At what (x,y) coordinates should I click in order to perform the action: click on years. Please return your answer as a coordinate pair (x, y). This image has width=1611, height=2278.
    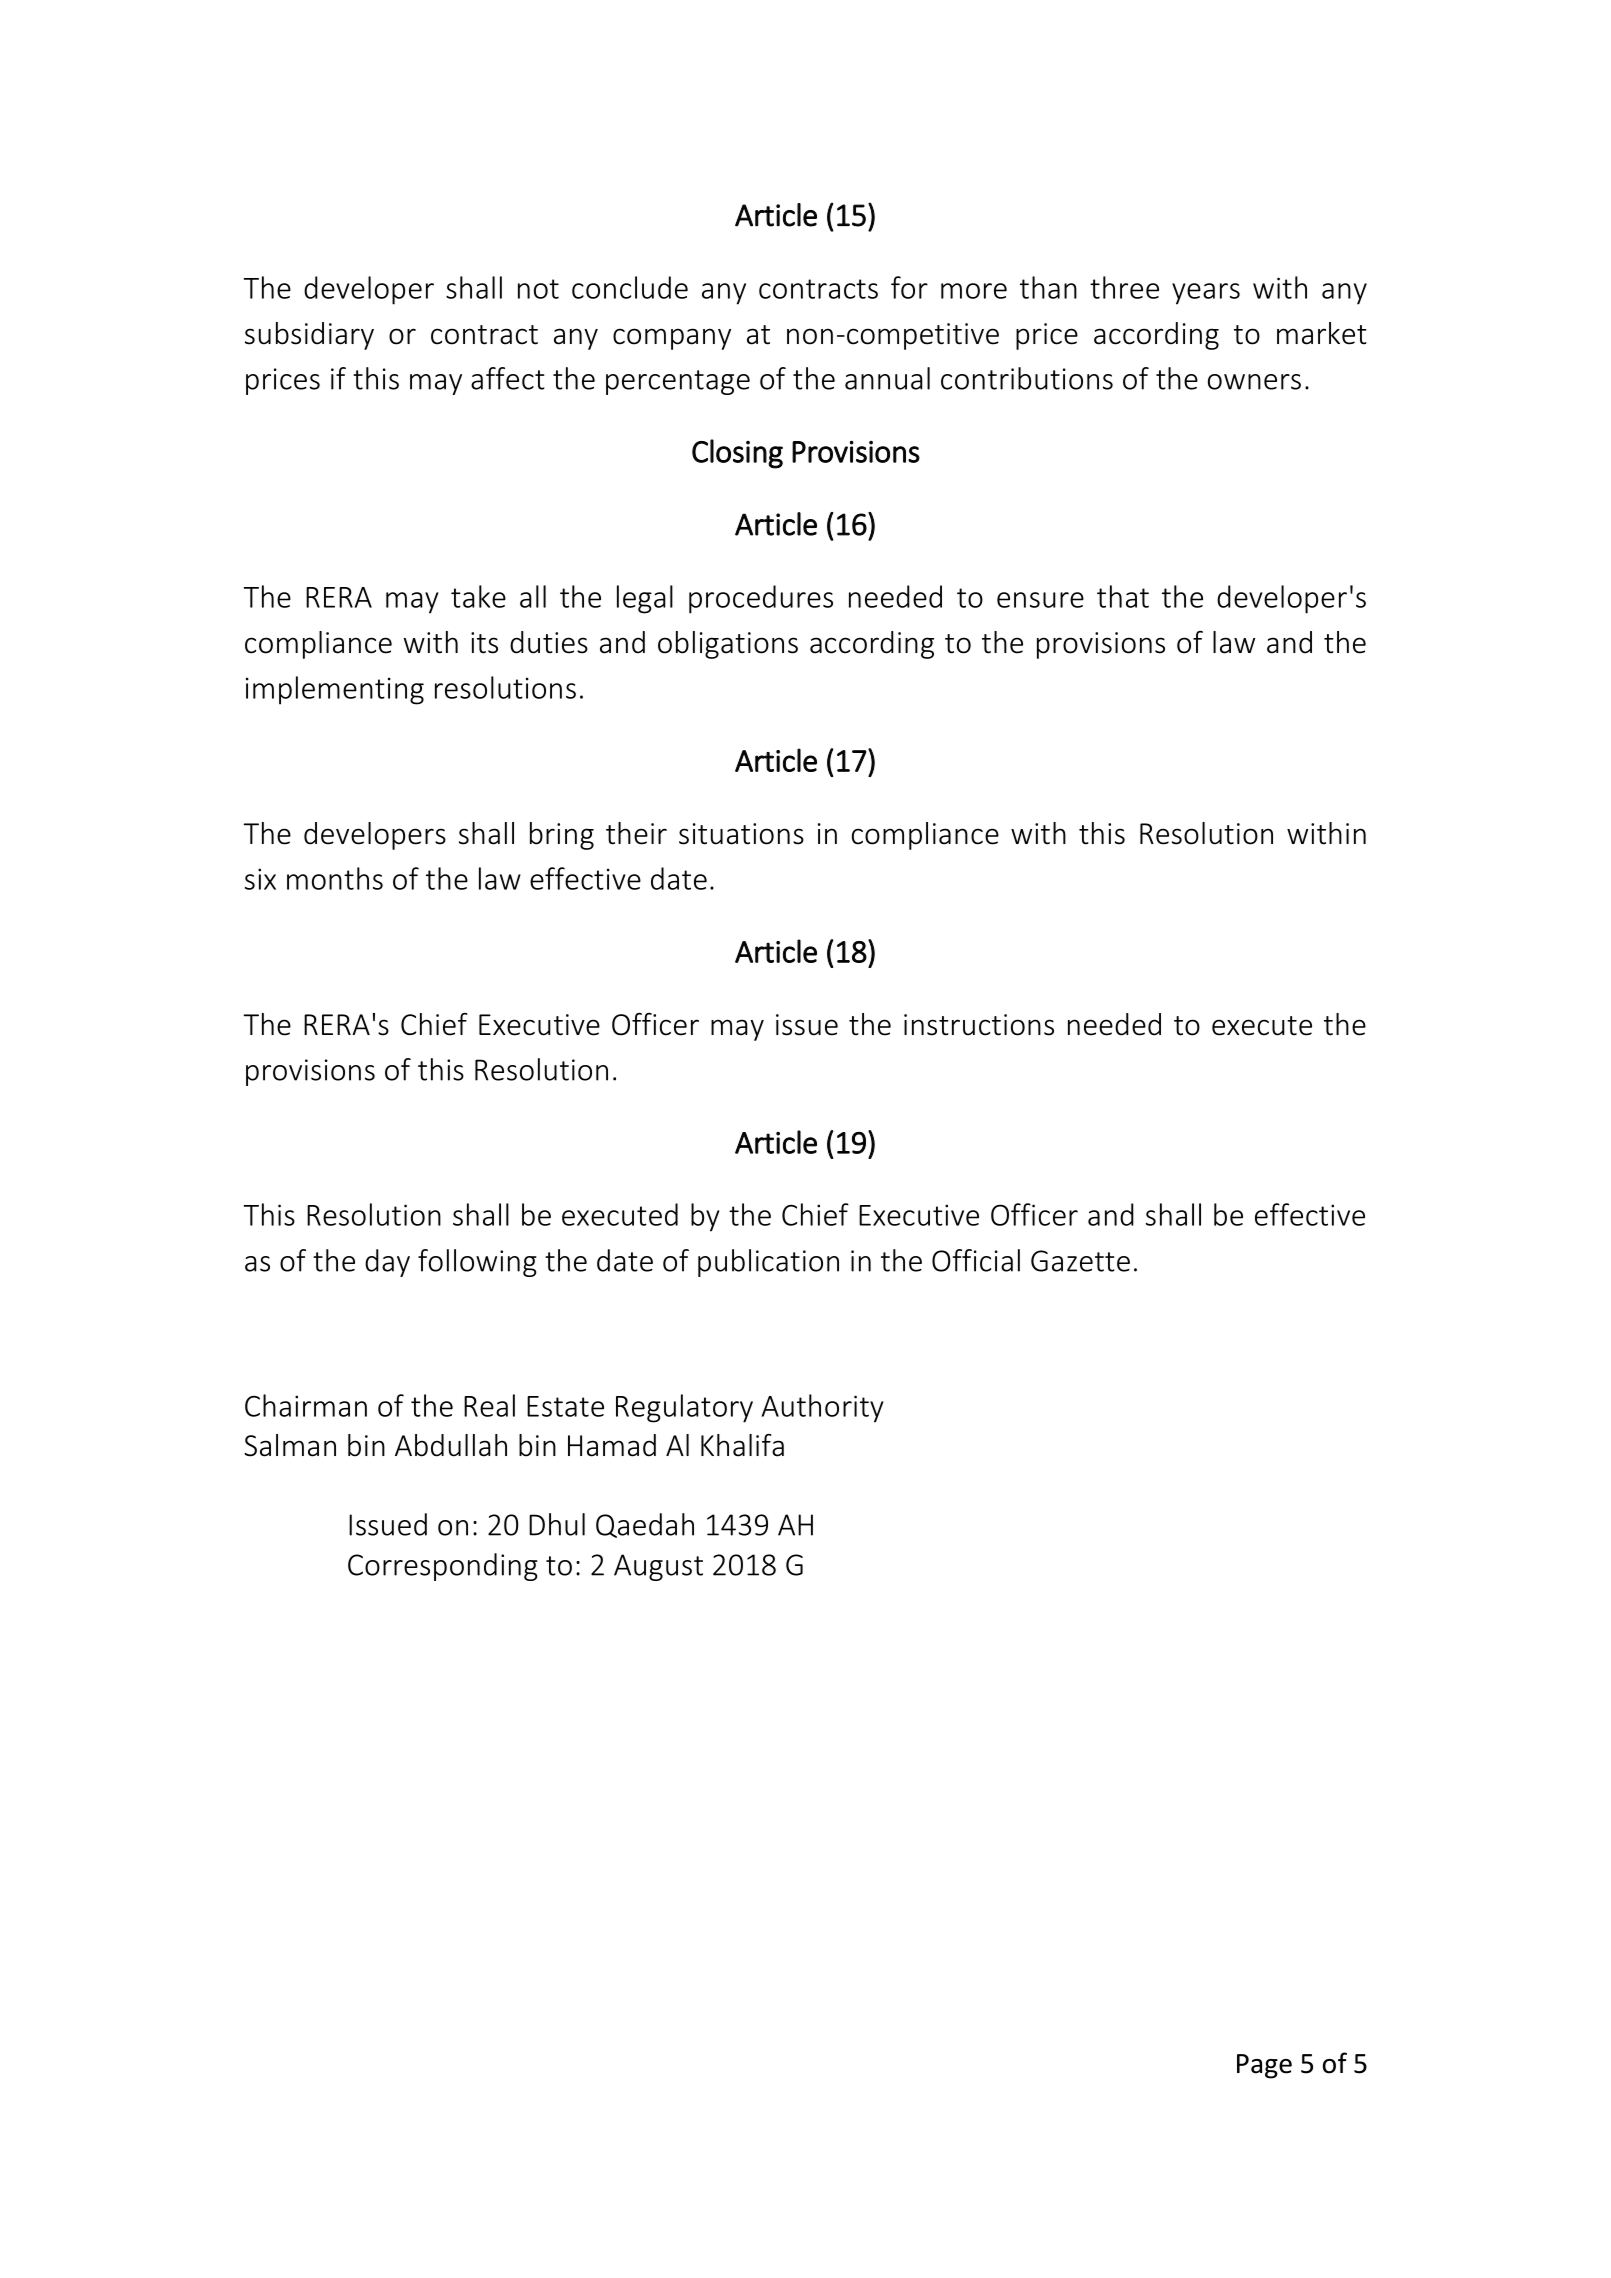
    Looking at the image, I should click on (1206, 294).
